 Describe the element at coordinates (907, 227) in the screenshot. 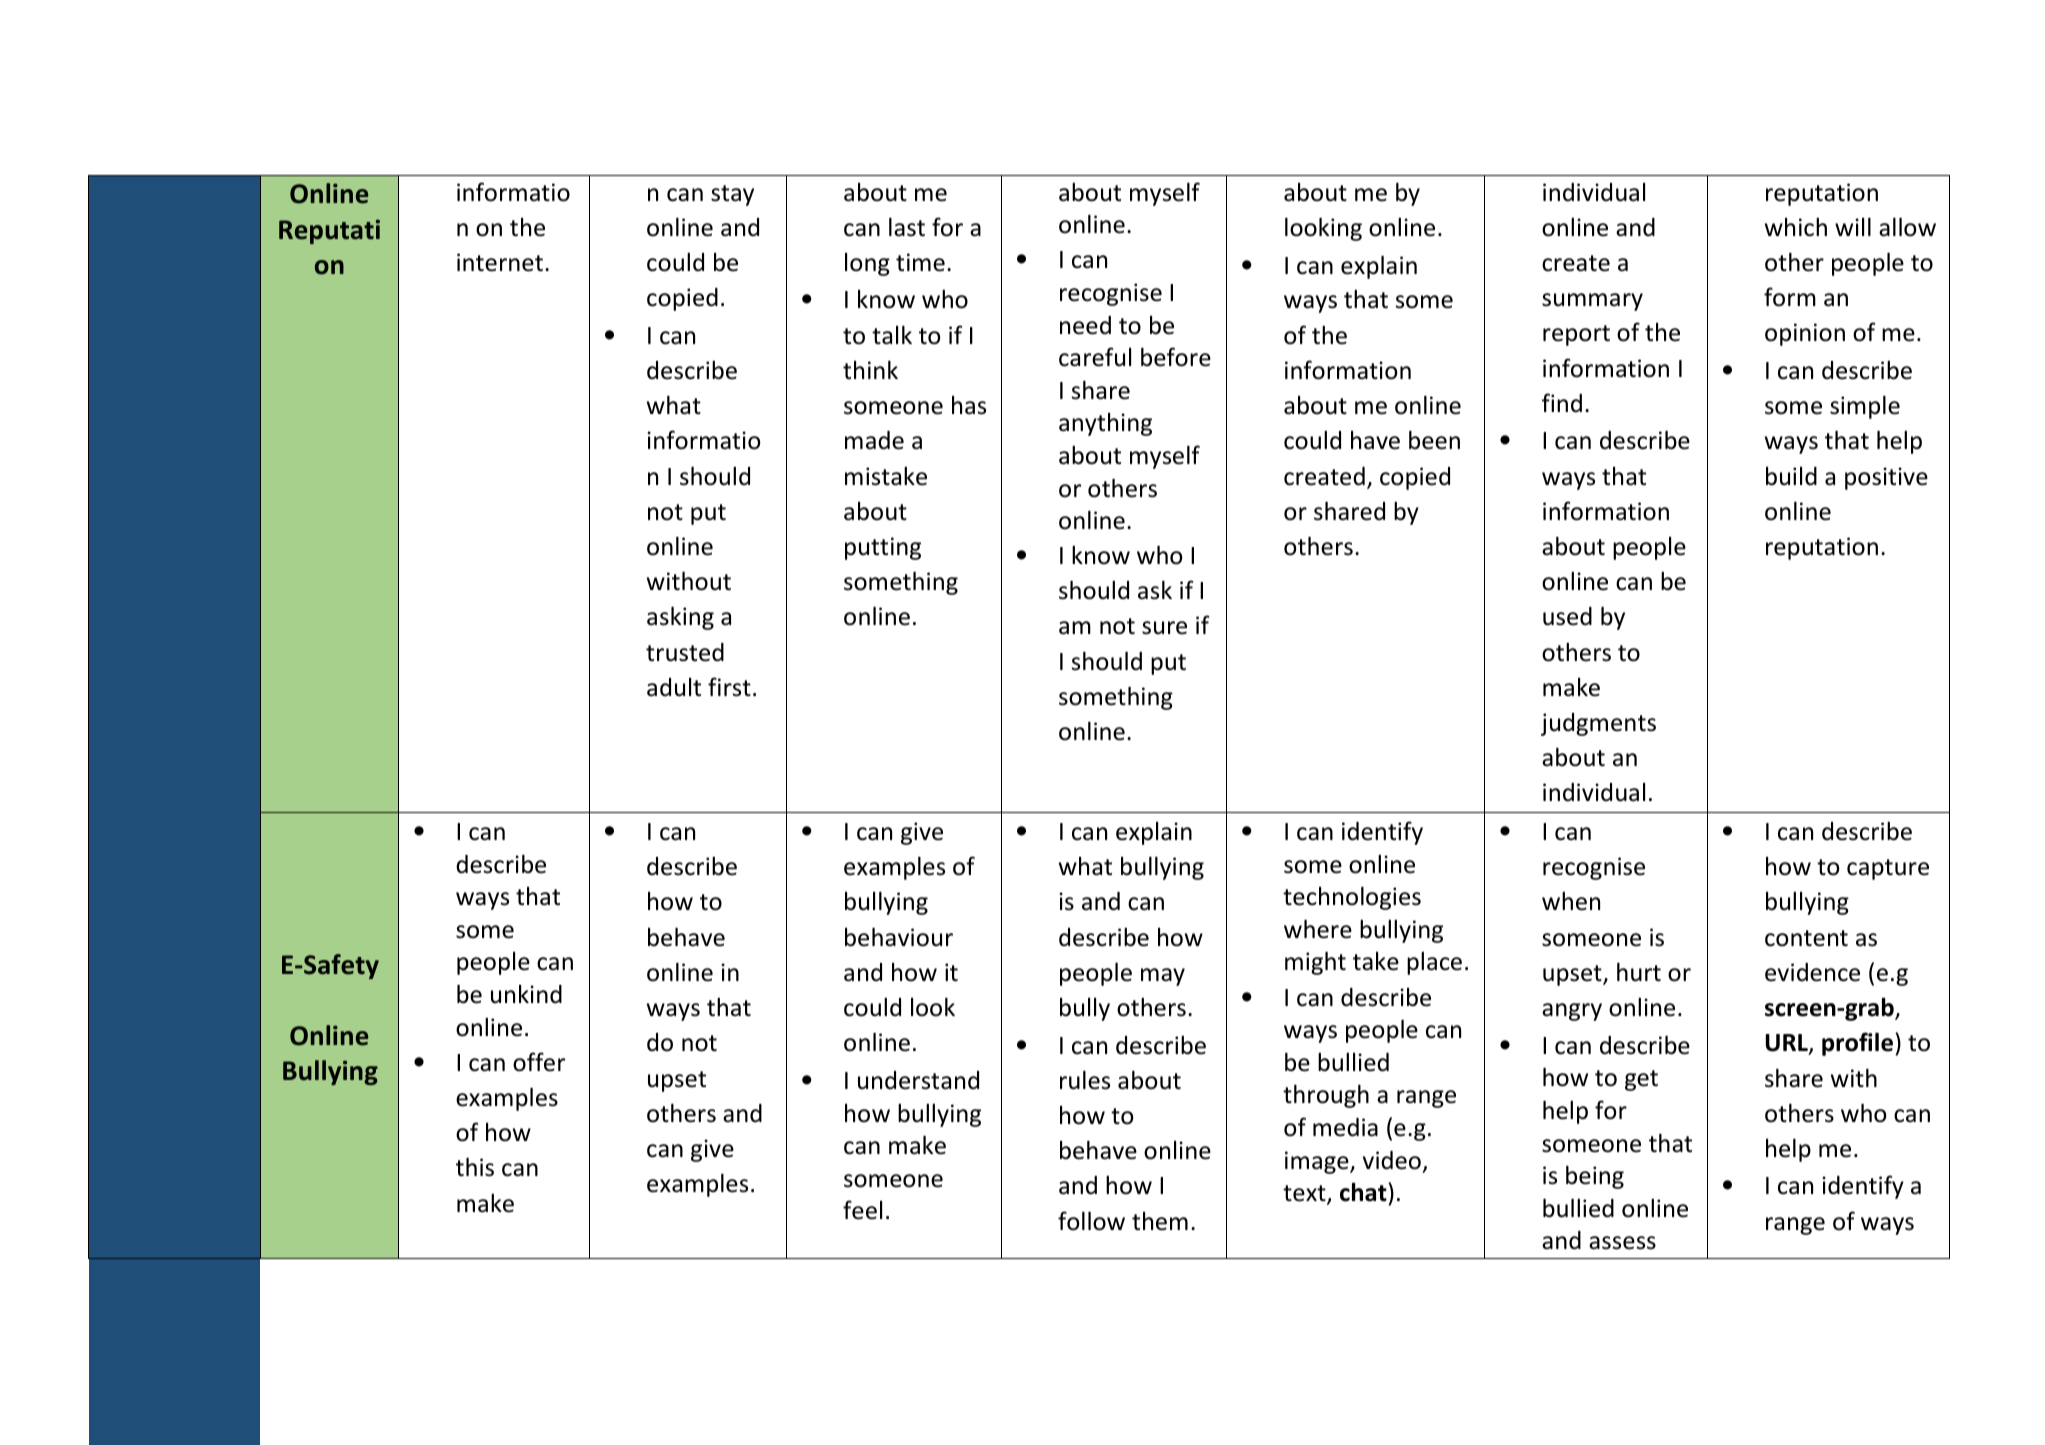

I see `last` at that location.
